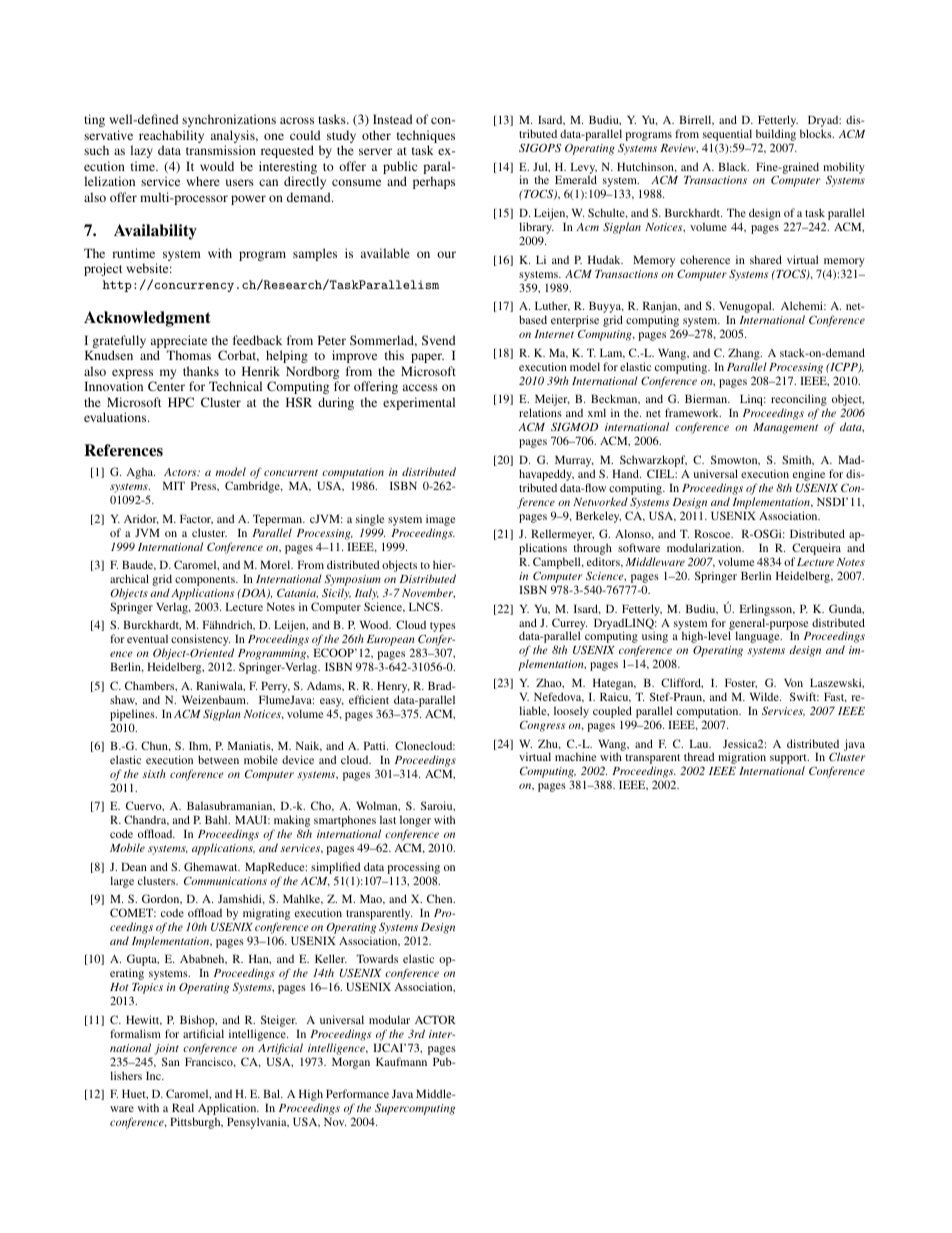 Image resolution: width=952 pixels, height=1233 pixels. I want to click on techniques, so click(426, 136).
